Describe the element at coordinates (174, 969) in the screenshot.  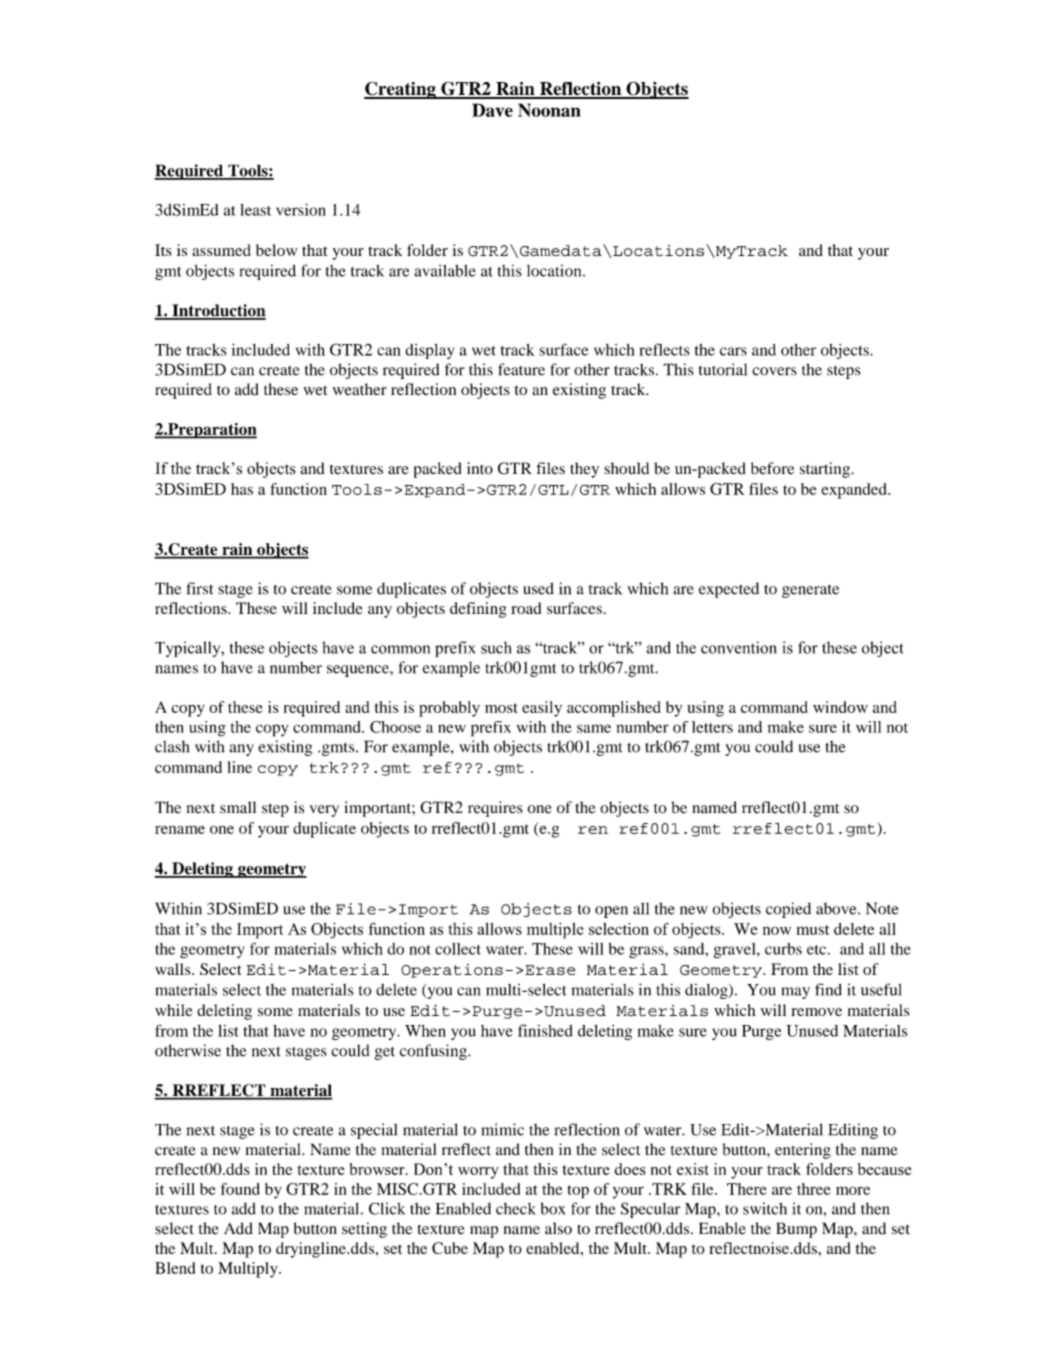
I see `walls` at that location.
